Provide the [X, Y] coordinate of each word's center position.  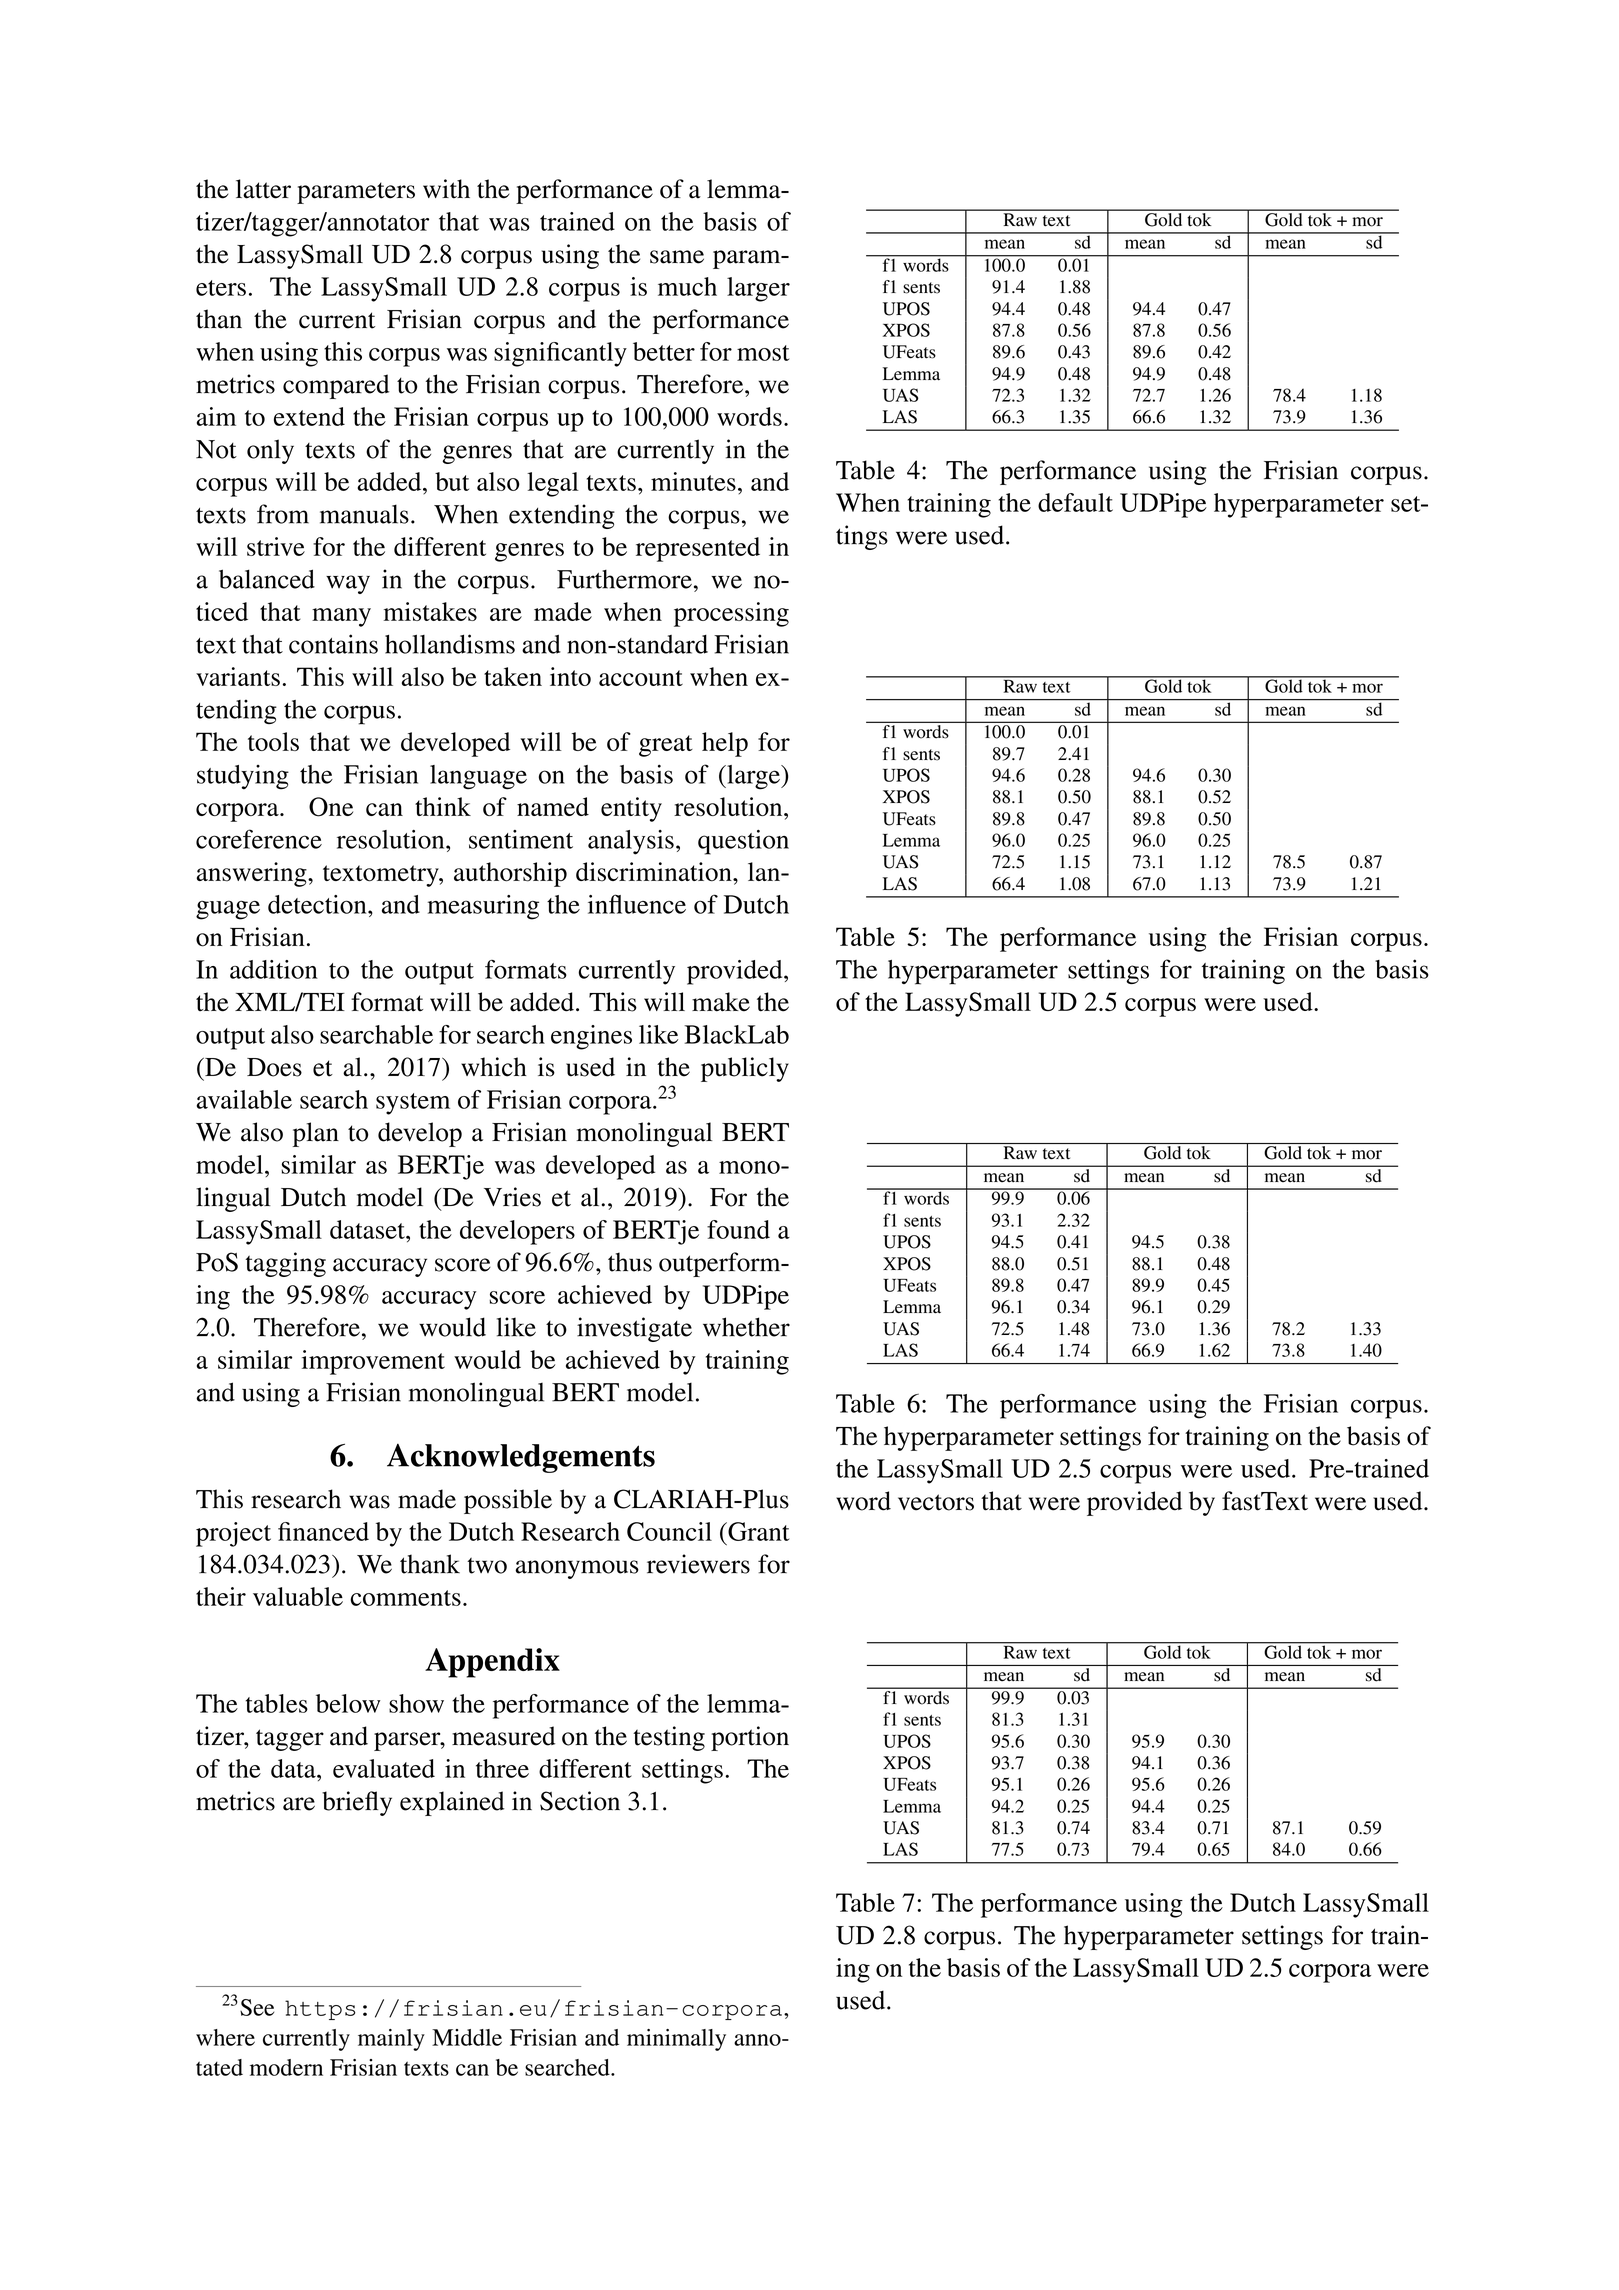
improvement [373, 1362]
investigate [634, 1329]
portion [750, 1738]
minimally [676, 2040]
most [763, 353]
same [677, 257]
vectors [936, 1502]
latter [263, 189]
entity [631, 809]
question [743, 842]
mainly [391, 2040]
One [331, 807]
